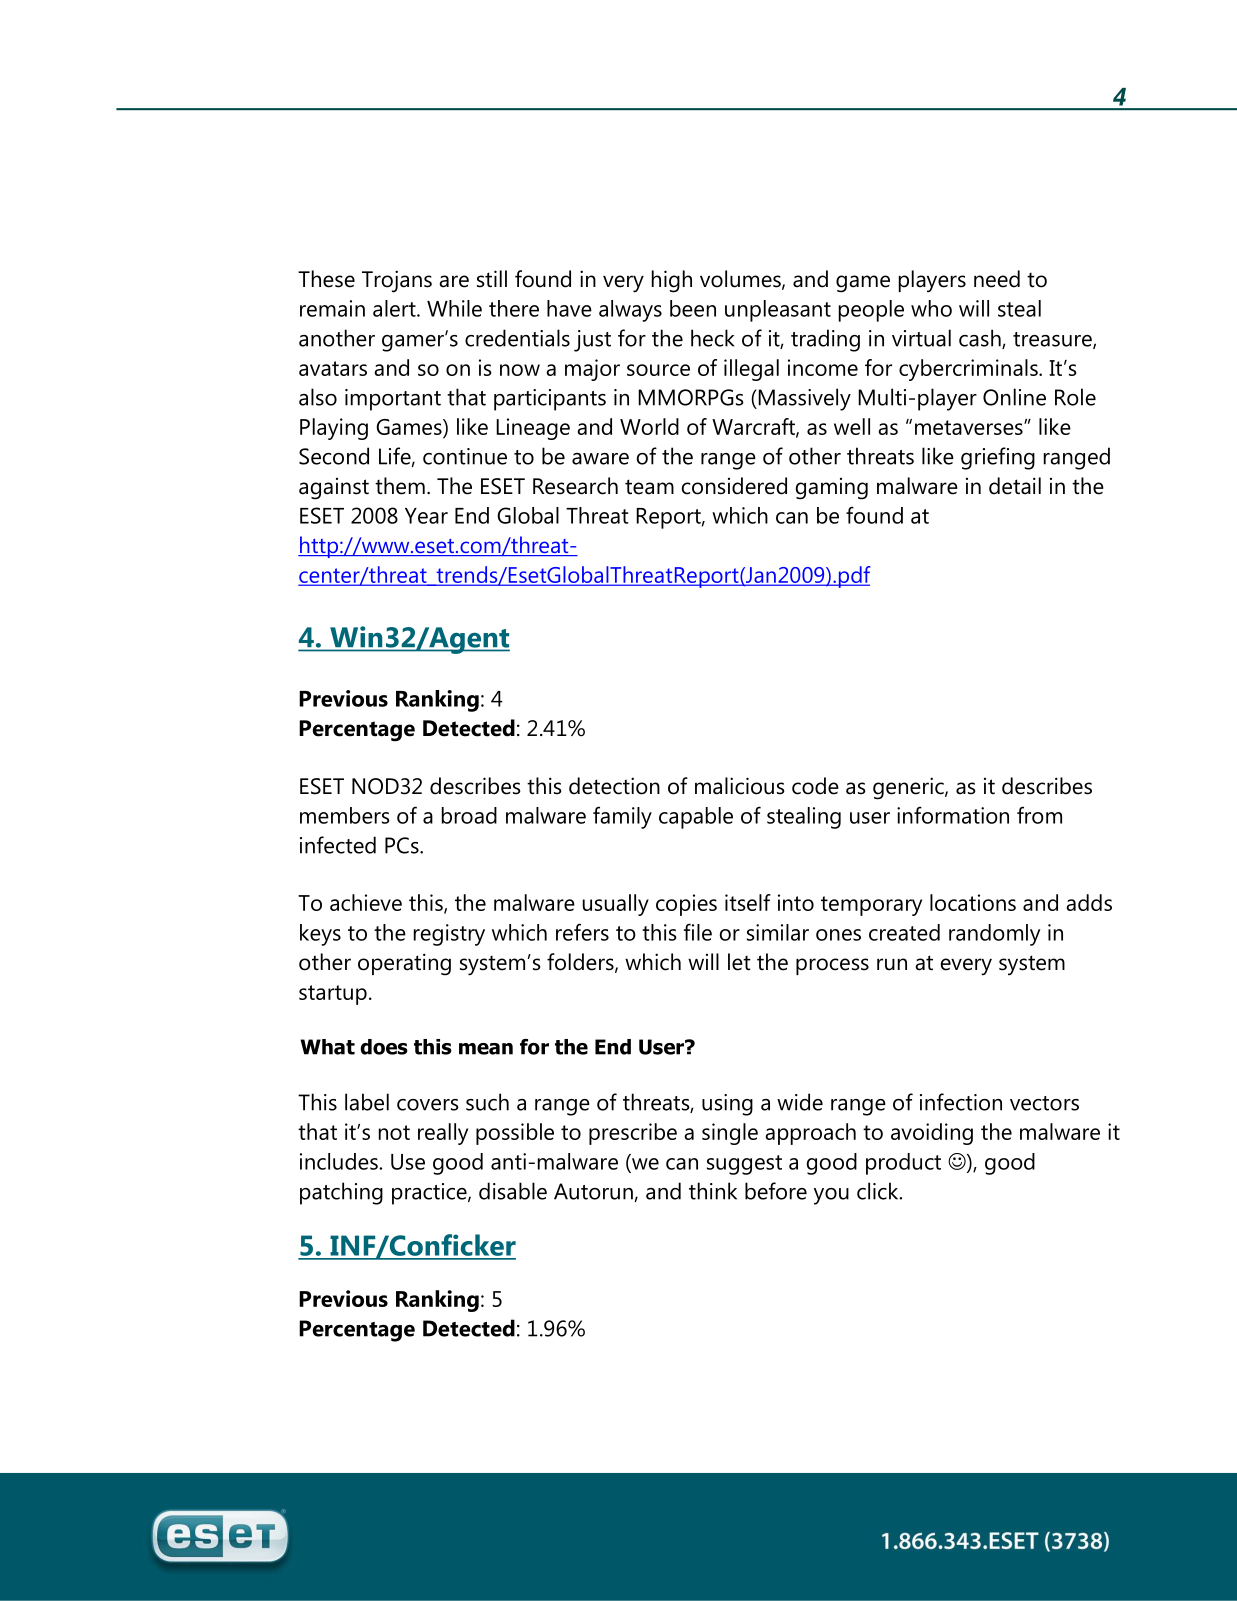 The height and width of the screenshot is (1601, 1237). I want to click on Year, so click(426, 516).
